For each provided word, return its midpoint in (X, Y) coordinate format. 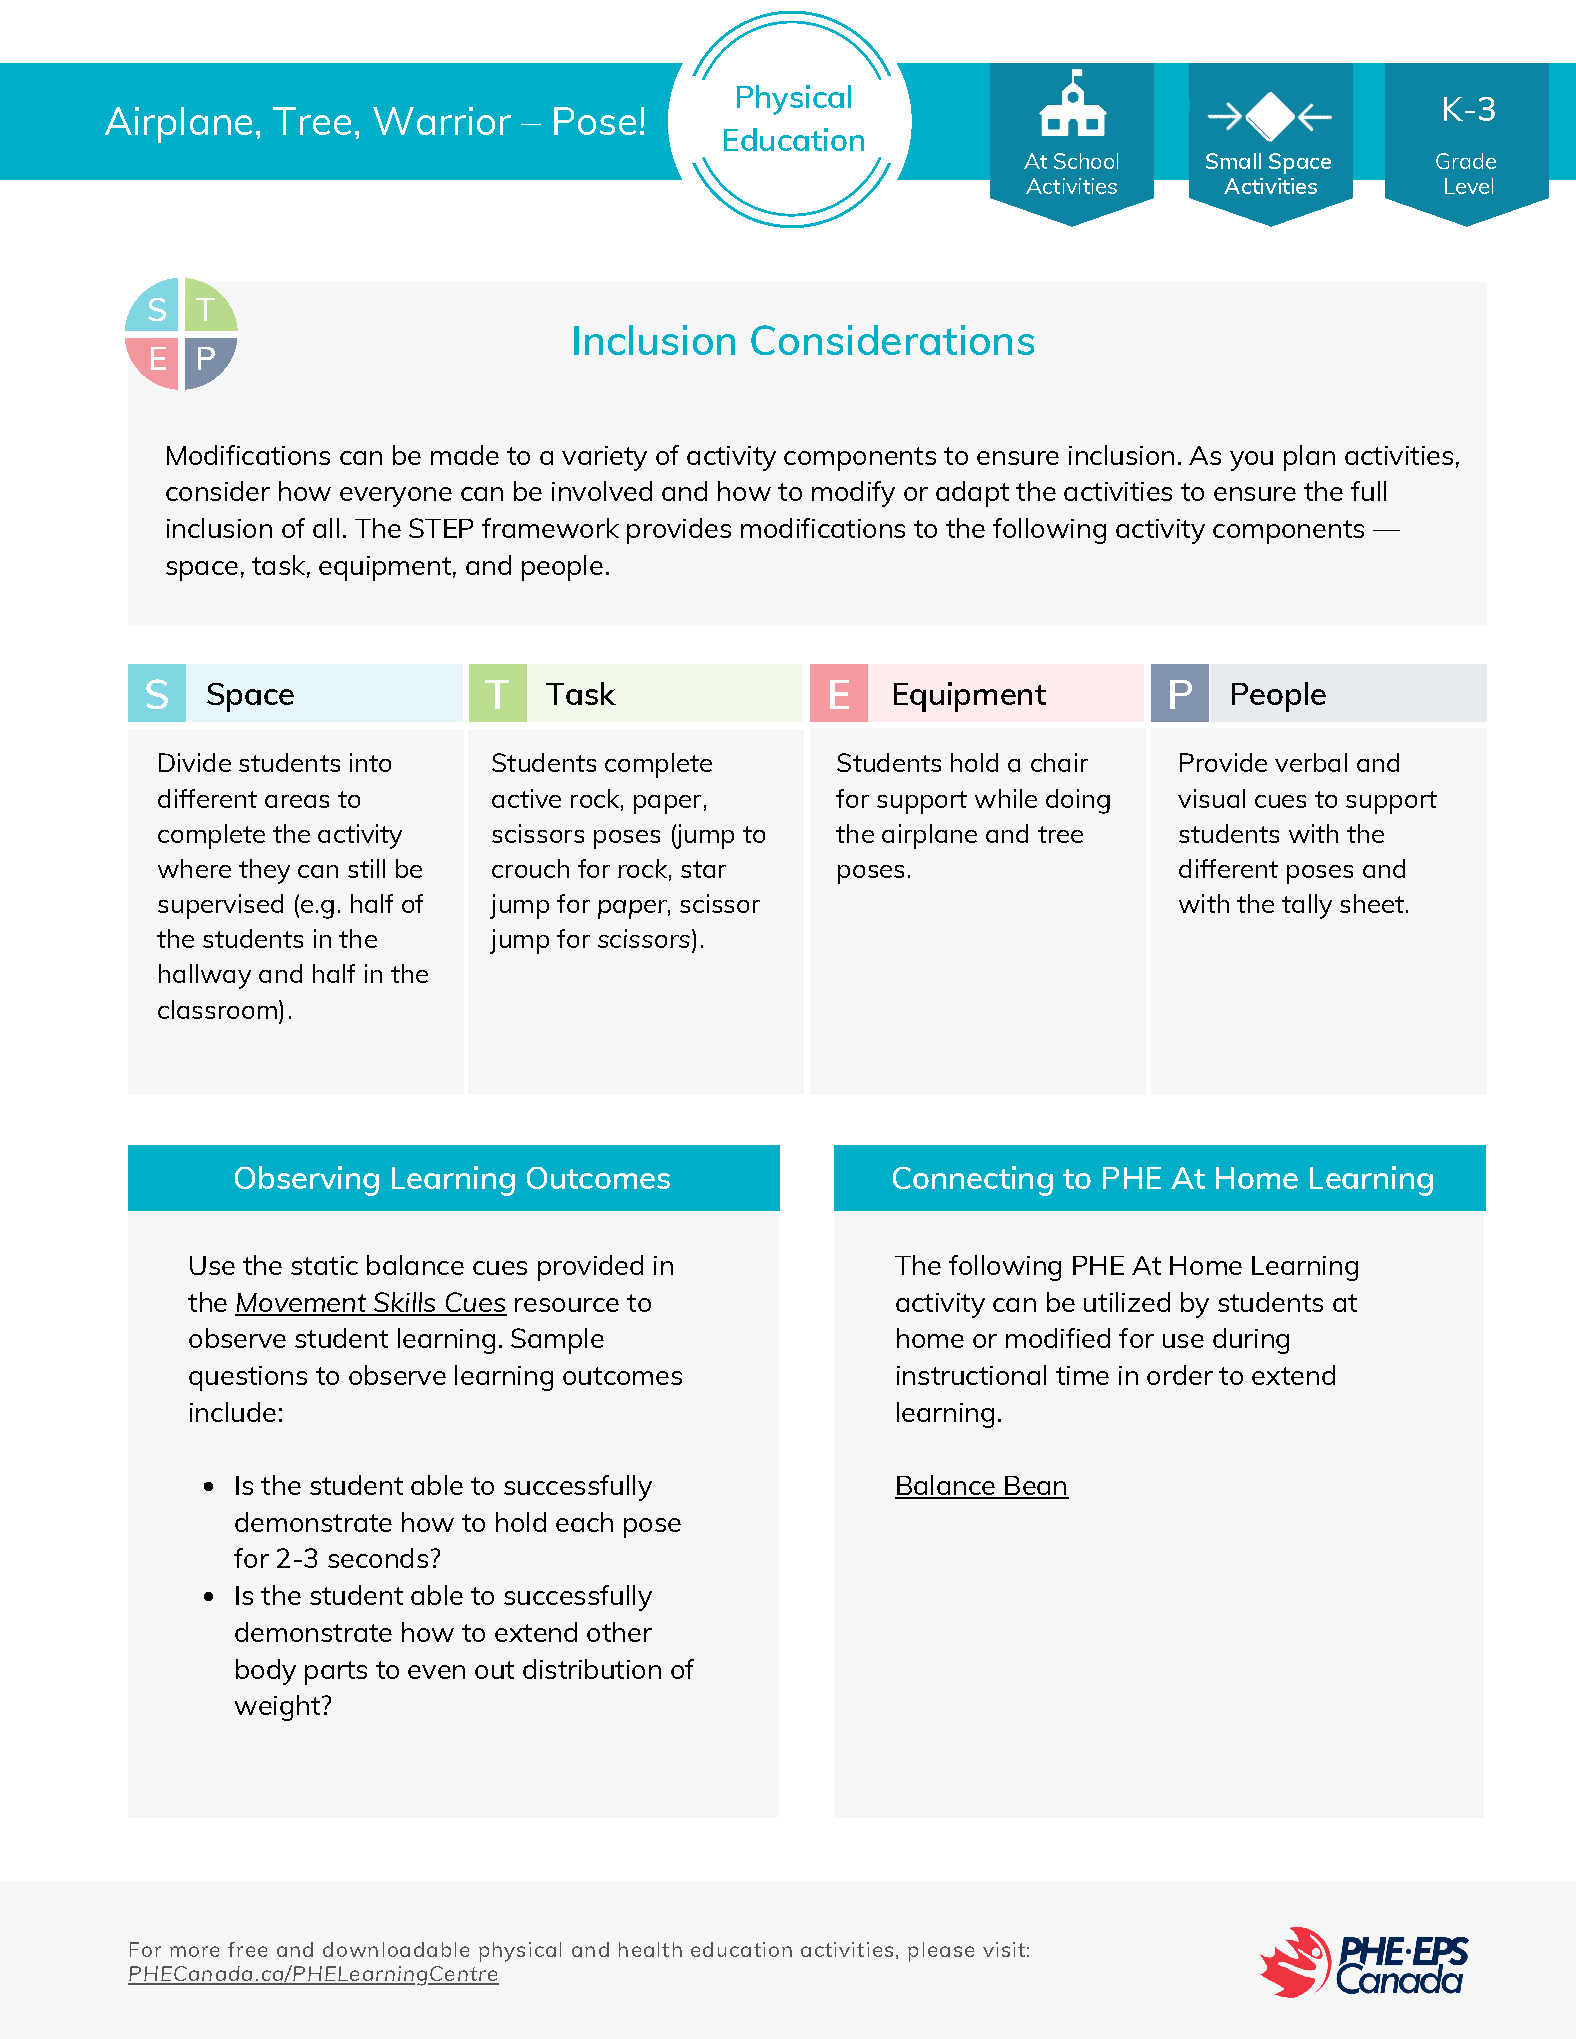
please (941, 1952)
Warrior (442, 121)
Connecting (973, 1181)
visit (1004, 1949)
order (1180, 1375)
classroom (217, 1009)
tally (1307, 906)
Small (1233, 161)
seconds (378, 1558)
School (1086, 161)
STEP (441, 528)
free (247, 1949)
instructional (971, 1375)
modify (853, 494)
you (1251, 461)
